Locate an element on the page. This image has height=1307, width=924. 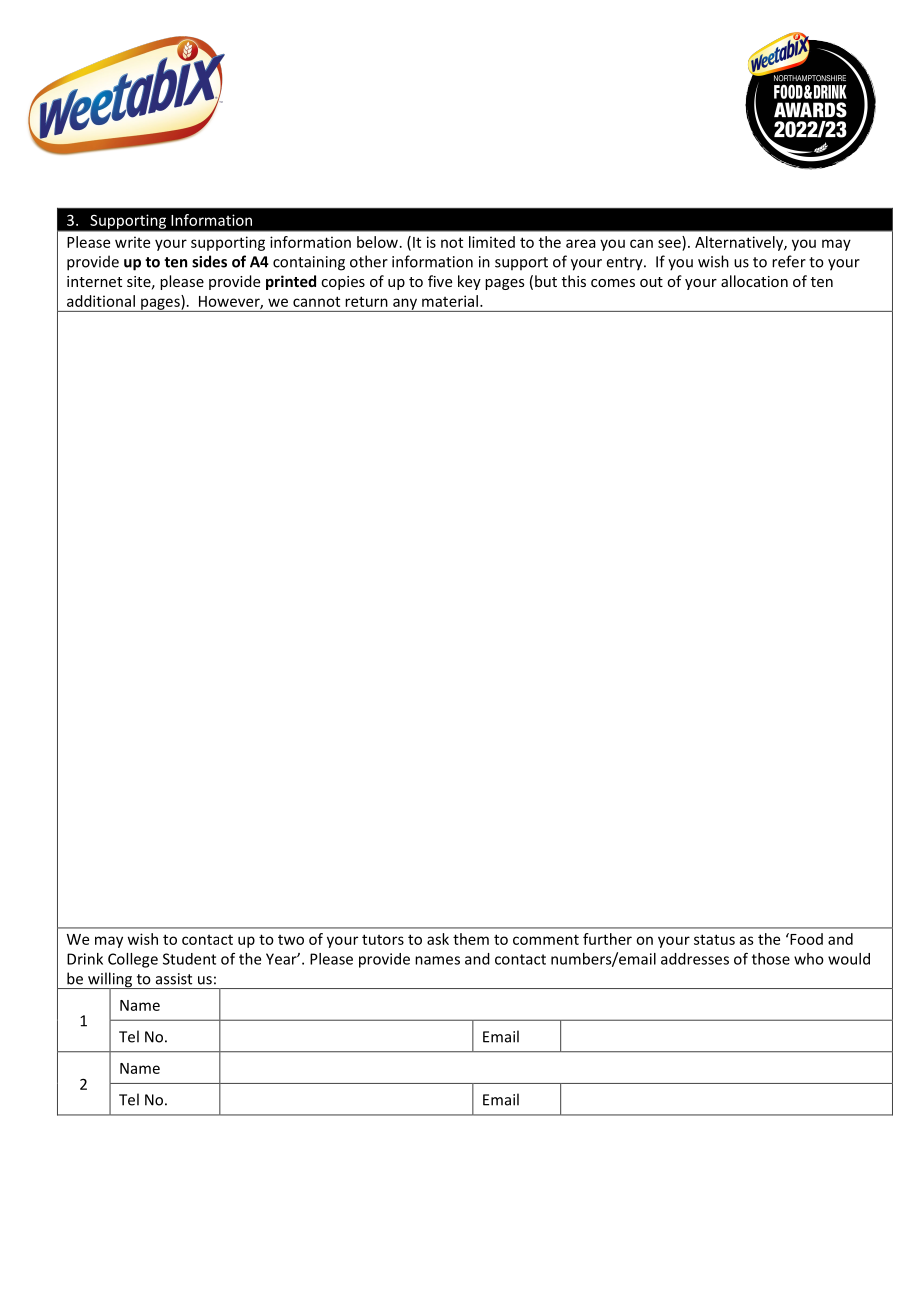
them is located at coordinates (471, 939).
